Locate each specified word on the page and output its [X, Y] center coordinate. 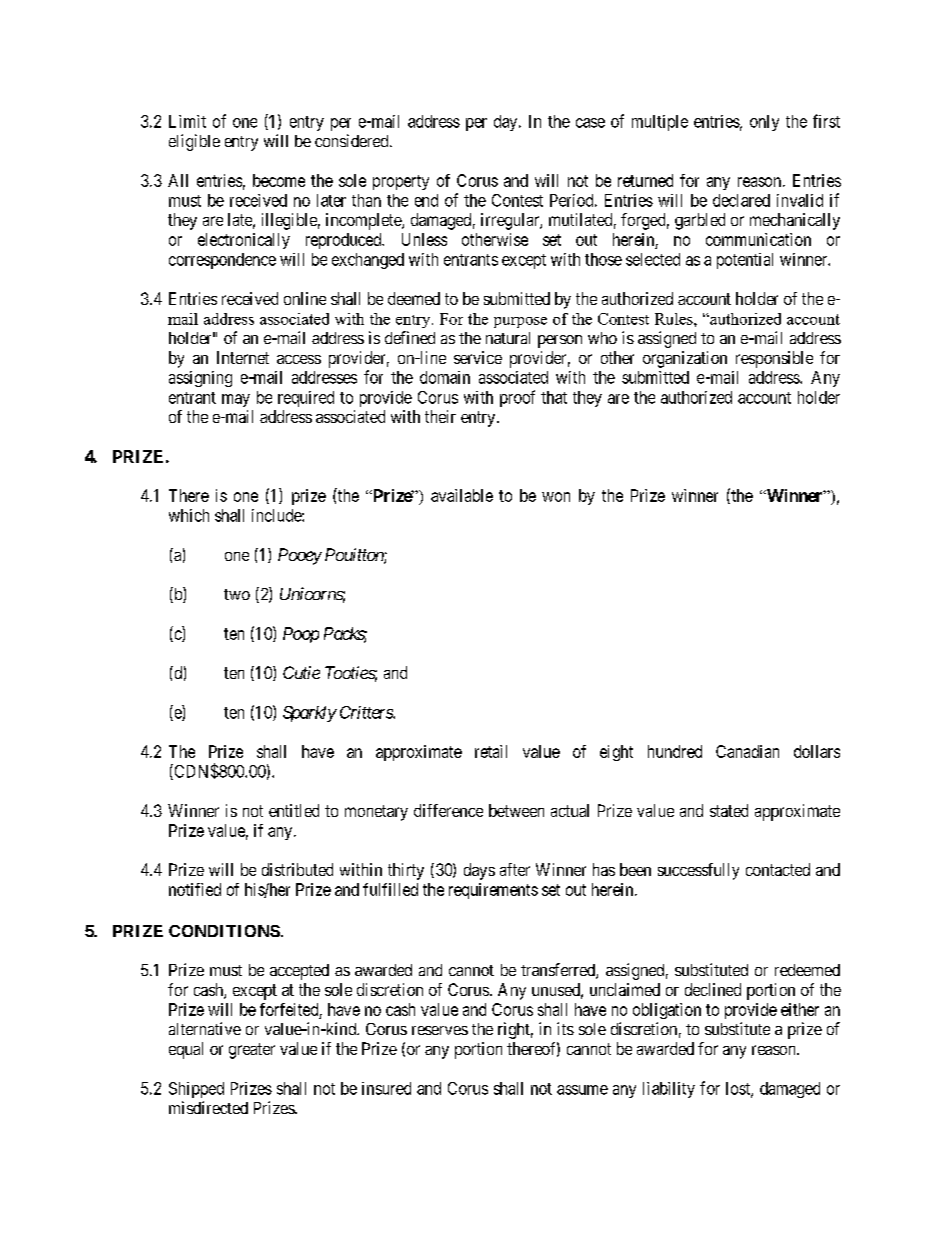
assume [582, 1090]
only [764, 123]
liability [669, 1090]
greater [252, 1051]
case [590, 123]
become [279, 180]
